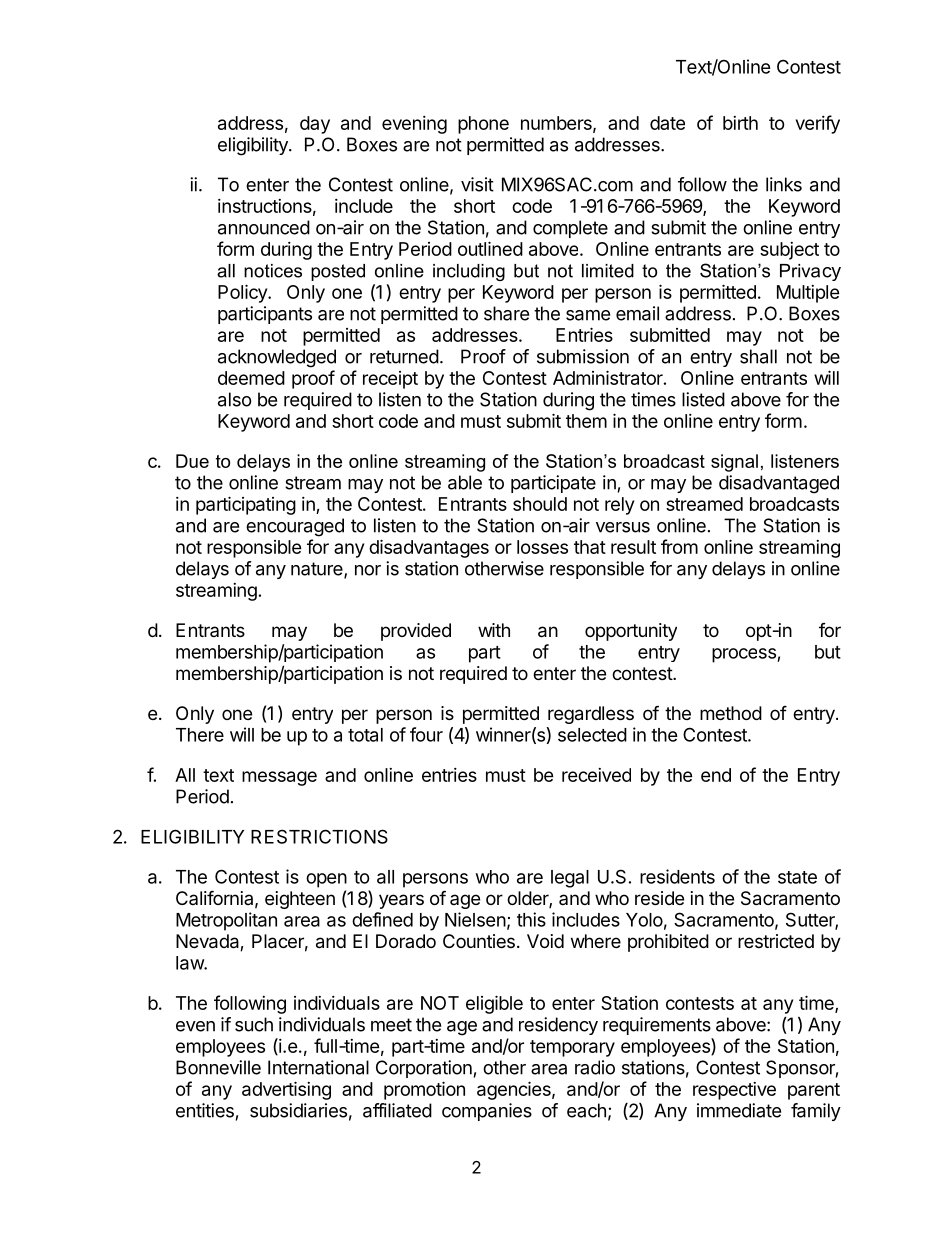  Describe the element at coordinates (192, 461) in the screenshot. I see `Due` at that location.
